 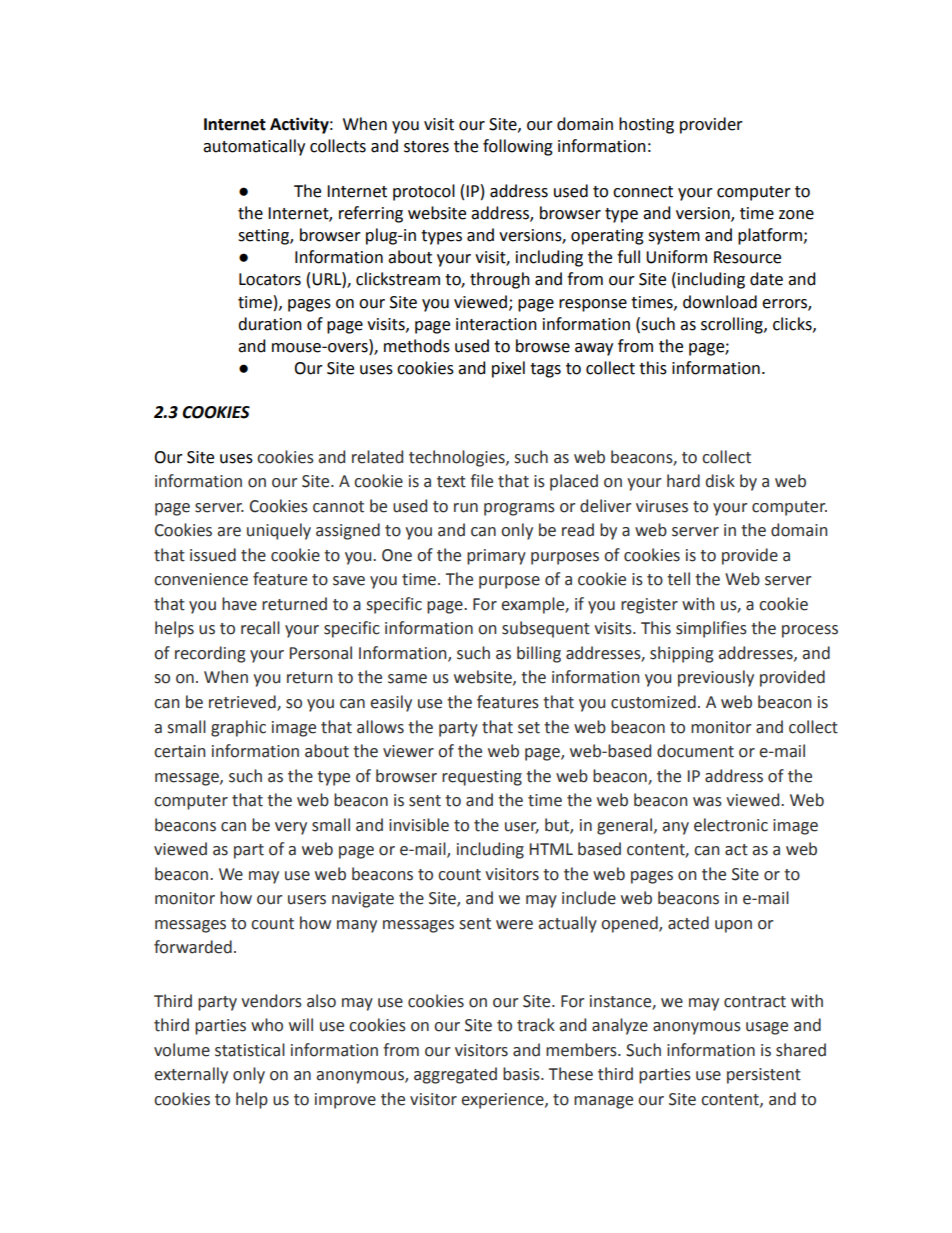 I want to click on uniquely, so click(x=279, y=531).
